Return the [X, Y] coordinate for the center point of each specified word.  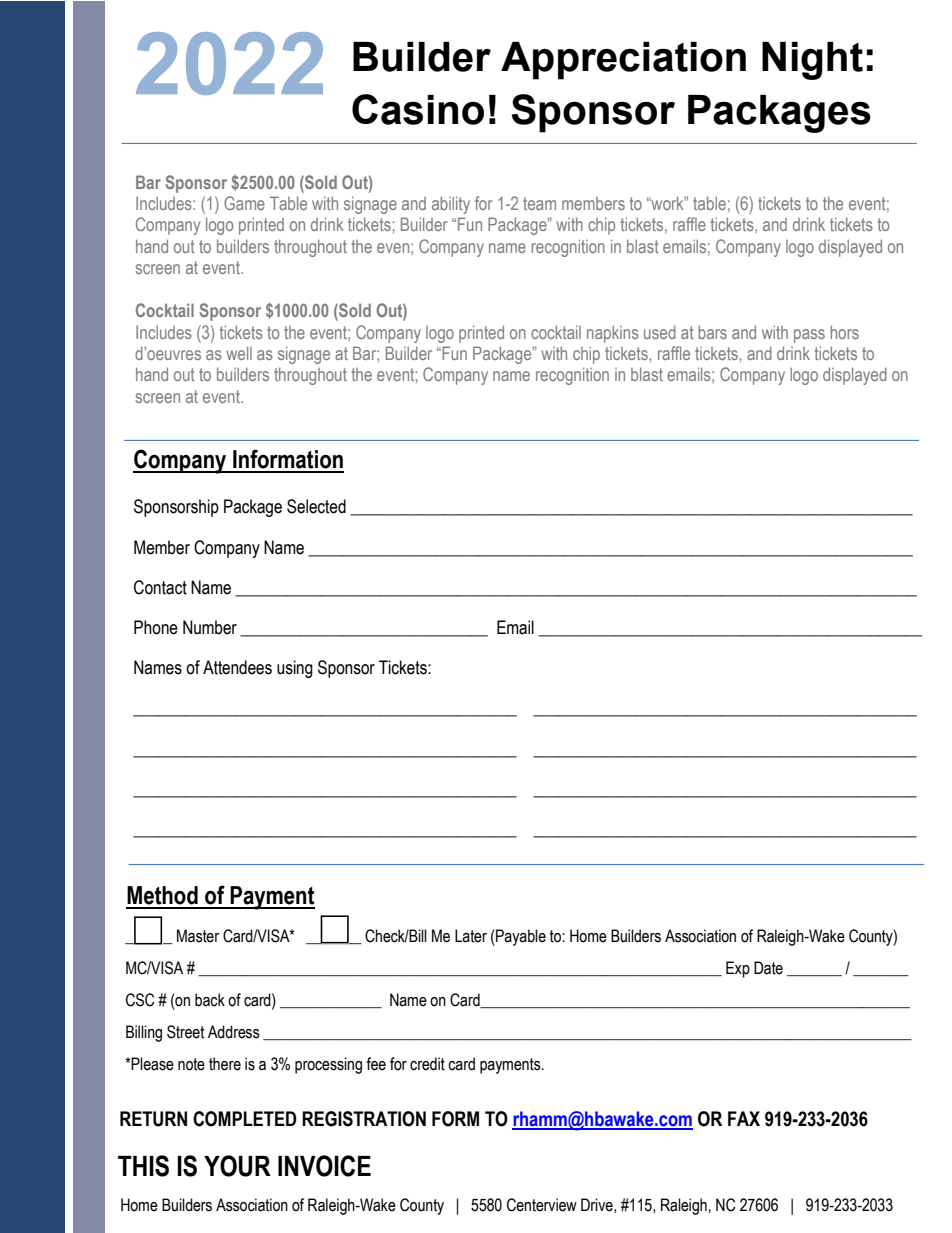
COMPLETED [245, 1119]
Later [471, 936]
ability [451, 205]
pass [809, 336]
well [239, 353]
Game [244, 203]
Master [198, 936]
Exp [738, 969]
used [660, 332]
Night [812, 61]
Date [768, 968]
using [295, 669]
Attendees [237, 667]
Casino [418, 109]
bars [712, 332]
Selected [316, 506]
